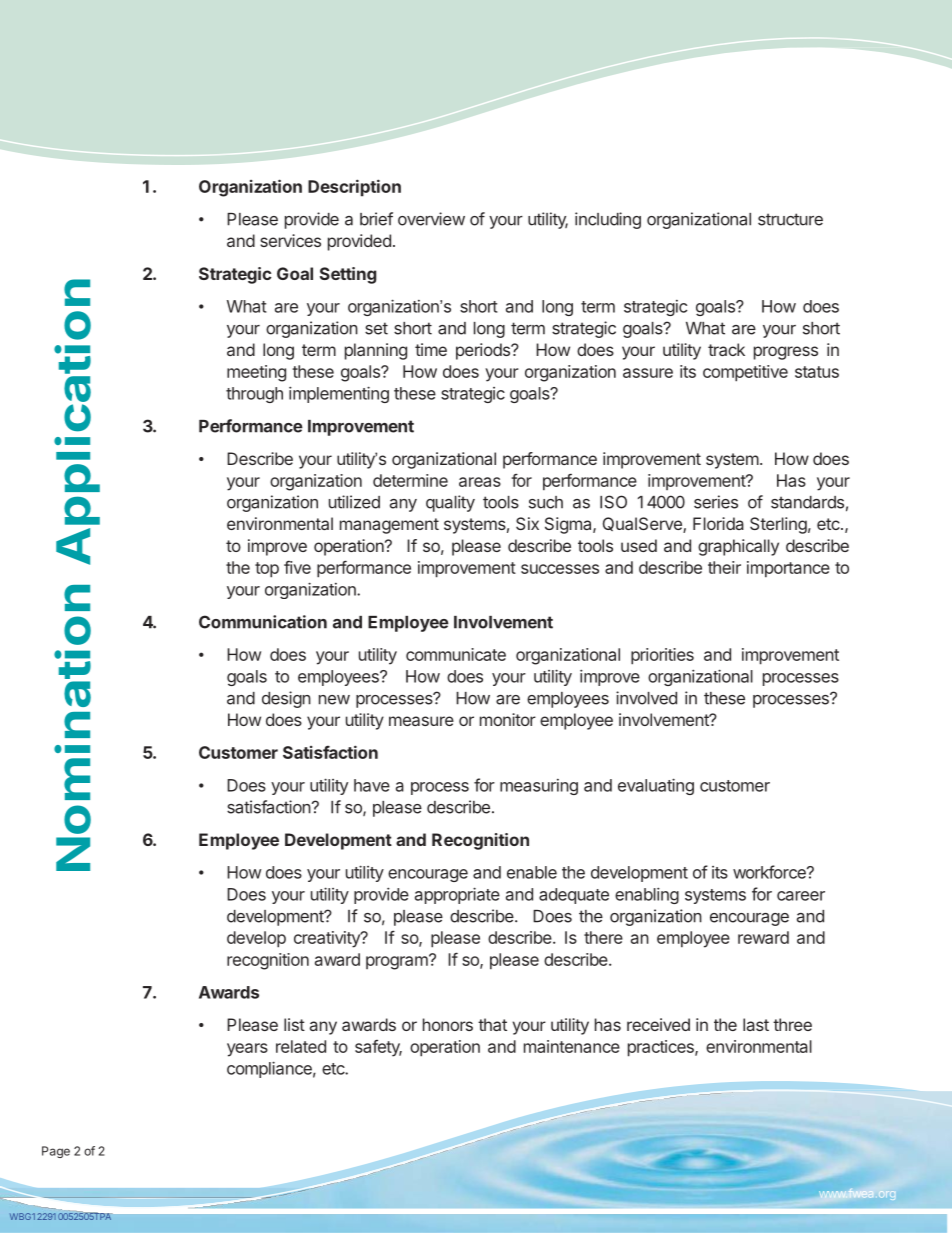  Describe the element at coordinates (770, 872) in the screenshot. I see `workforce` at that location.
